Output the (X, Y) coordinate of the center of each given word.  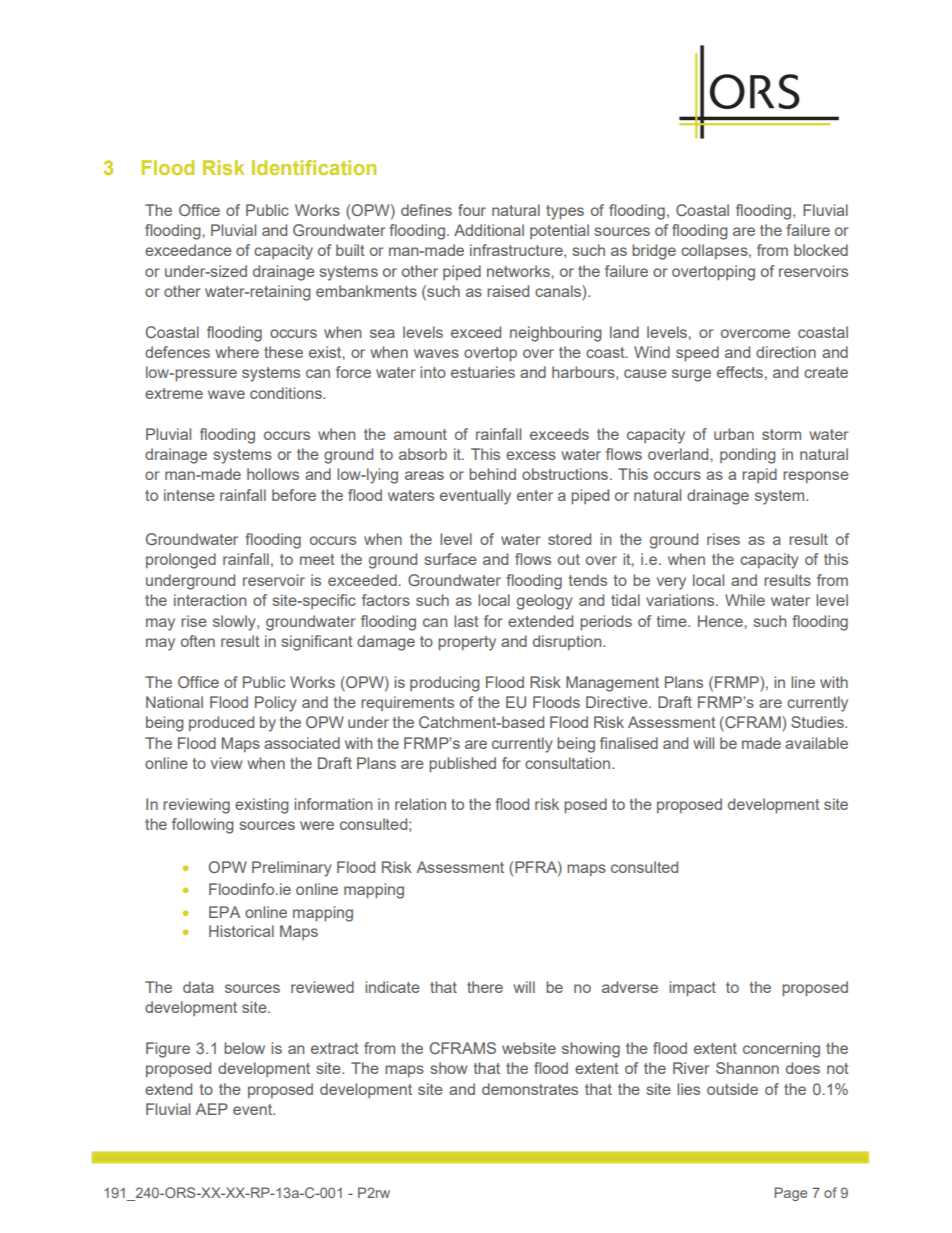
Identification (314, 167)
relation (420, 804)
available (816, 743)
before (294, 495)
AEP (212, 1109)
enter (535, 495)
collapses (715, 251)
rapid (759, 475)
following (203, 826)
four (472, 210)
